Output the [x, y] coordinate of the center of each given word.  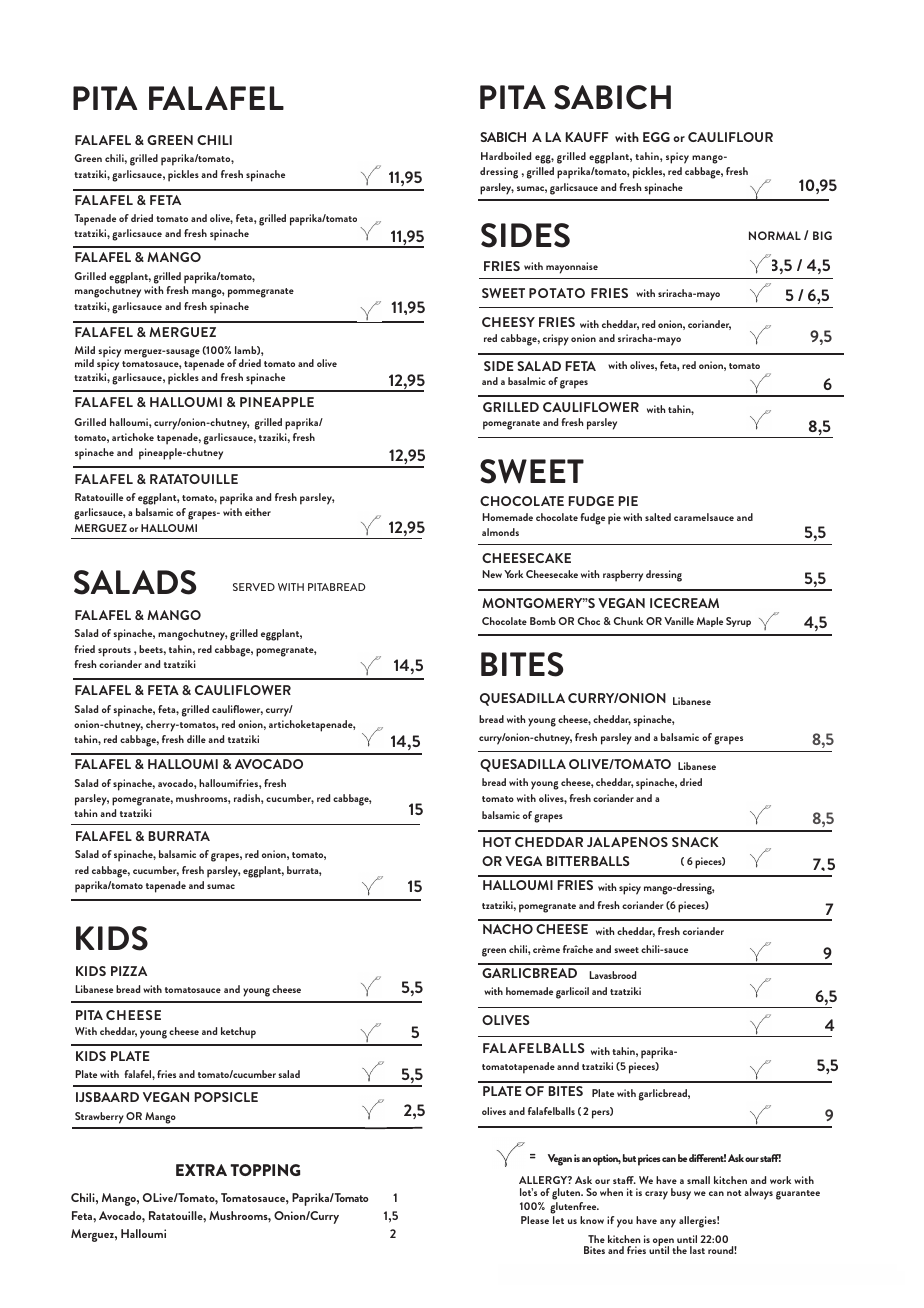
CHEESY [508, 322]
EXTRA [201, 1170]
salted [658, 517]
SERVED [254, 587]
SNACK [695, 842]
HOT [497, 842]
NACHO [508, 929]
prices [649, 1160]
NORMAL [775, 235]
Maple [710, 622]
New [492, 574]
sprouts [114, 652]
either [258, 512]
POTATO [557, 293]
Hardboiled [506, 156]
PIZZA [129, 971]
